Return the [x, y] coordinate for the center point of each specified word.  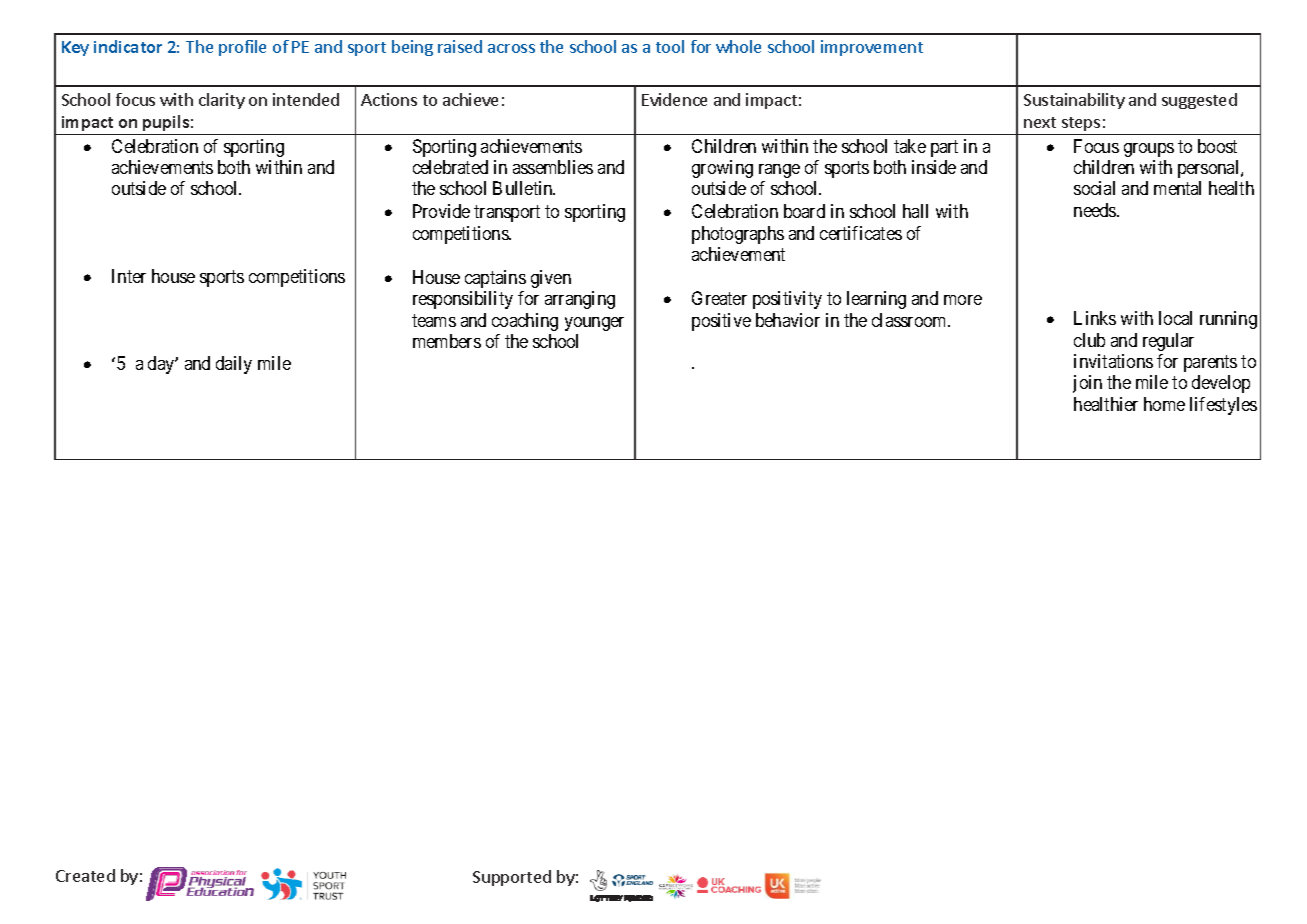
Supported [512, 878]
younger [594, 324]
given [551, 279]
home [1164, 404]
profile [242, 48]
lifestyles [1223, 406]
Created [85, 875]
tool [670, 46]
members [447, 341]
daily [234, 365]
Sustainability [1074, 101]
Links [1095, 318]
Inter [129, 276]
